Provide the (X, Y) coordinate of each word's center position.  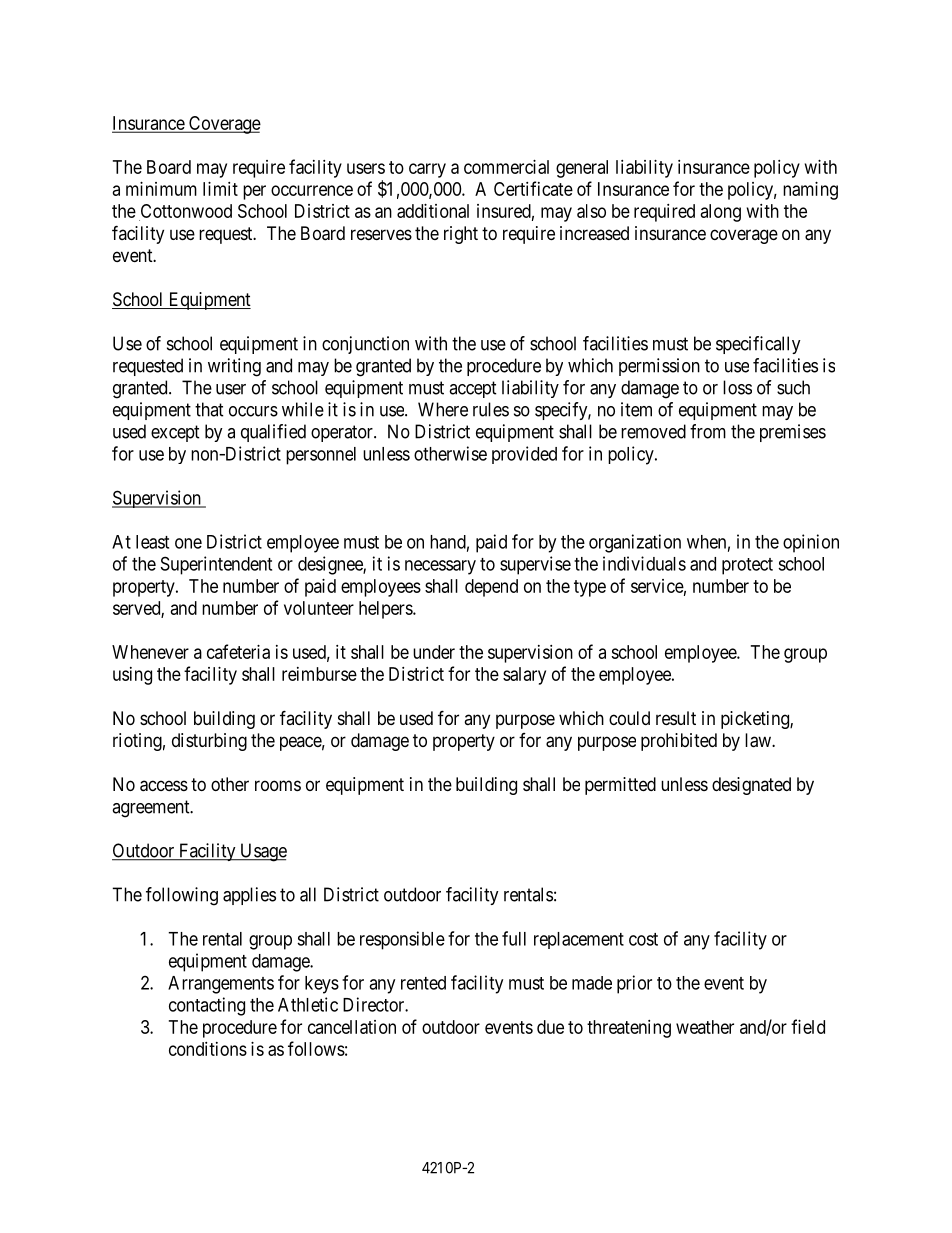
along (721, 213)
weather (705, 1027)
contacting (207, 1006)
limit (220, 189)
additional (433, 211)
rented (423, 983)
